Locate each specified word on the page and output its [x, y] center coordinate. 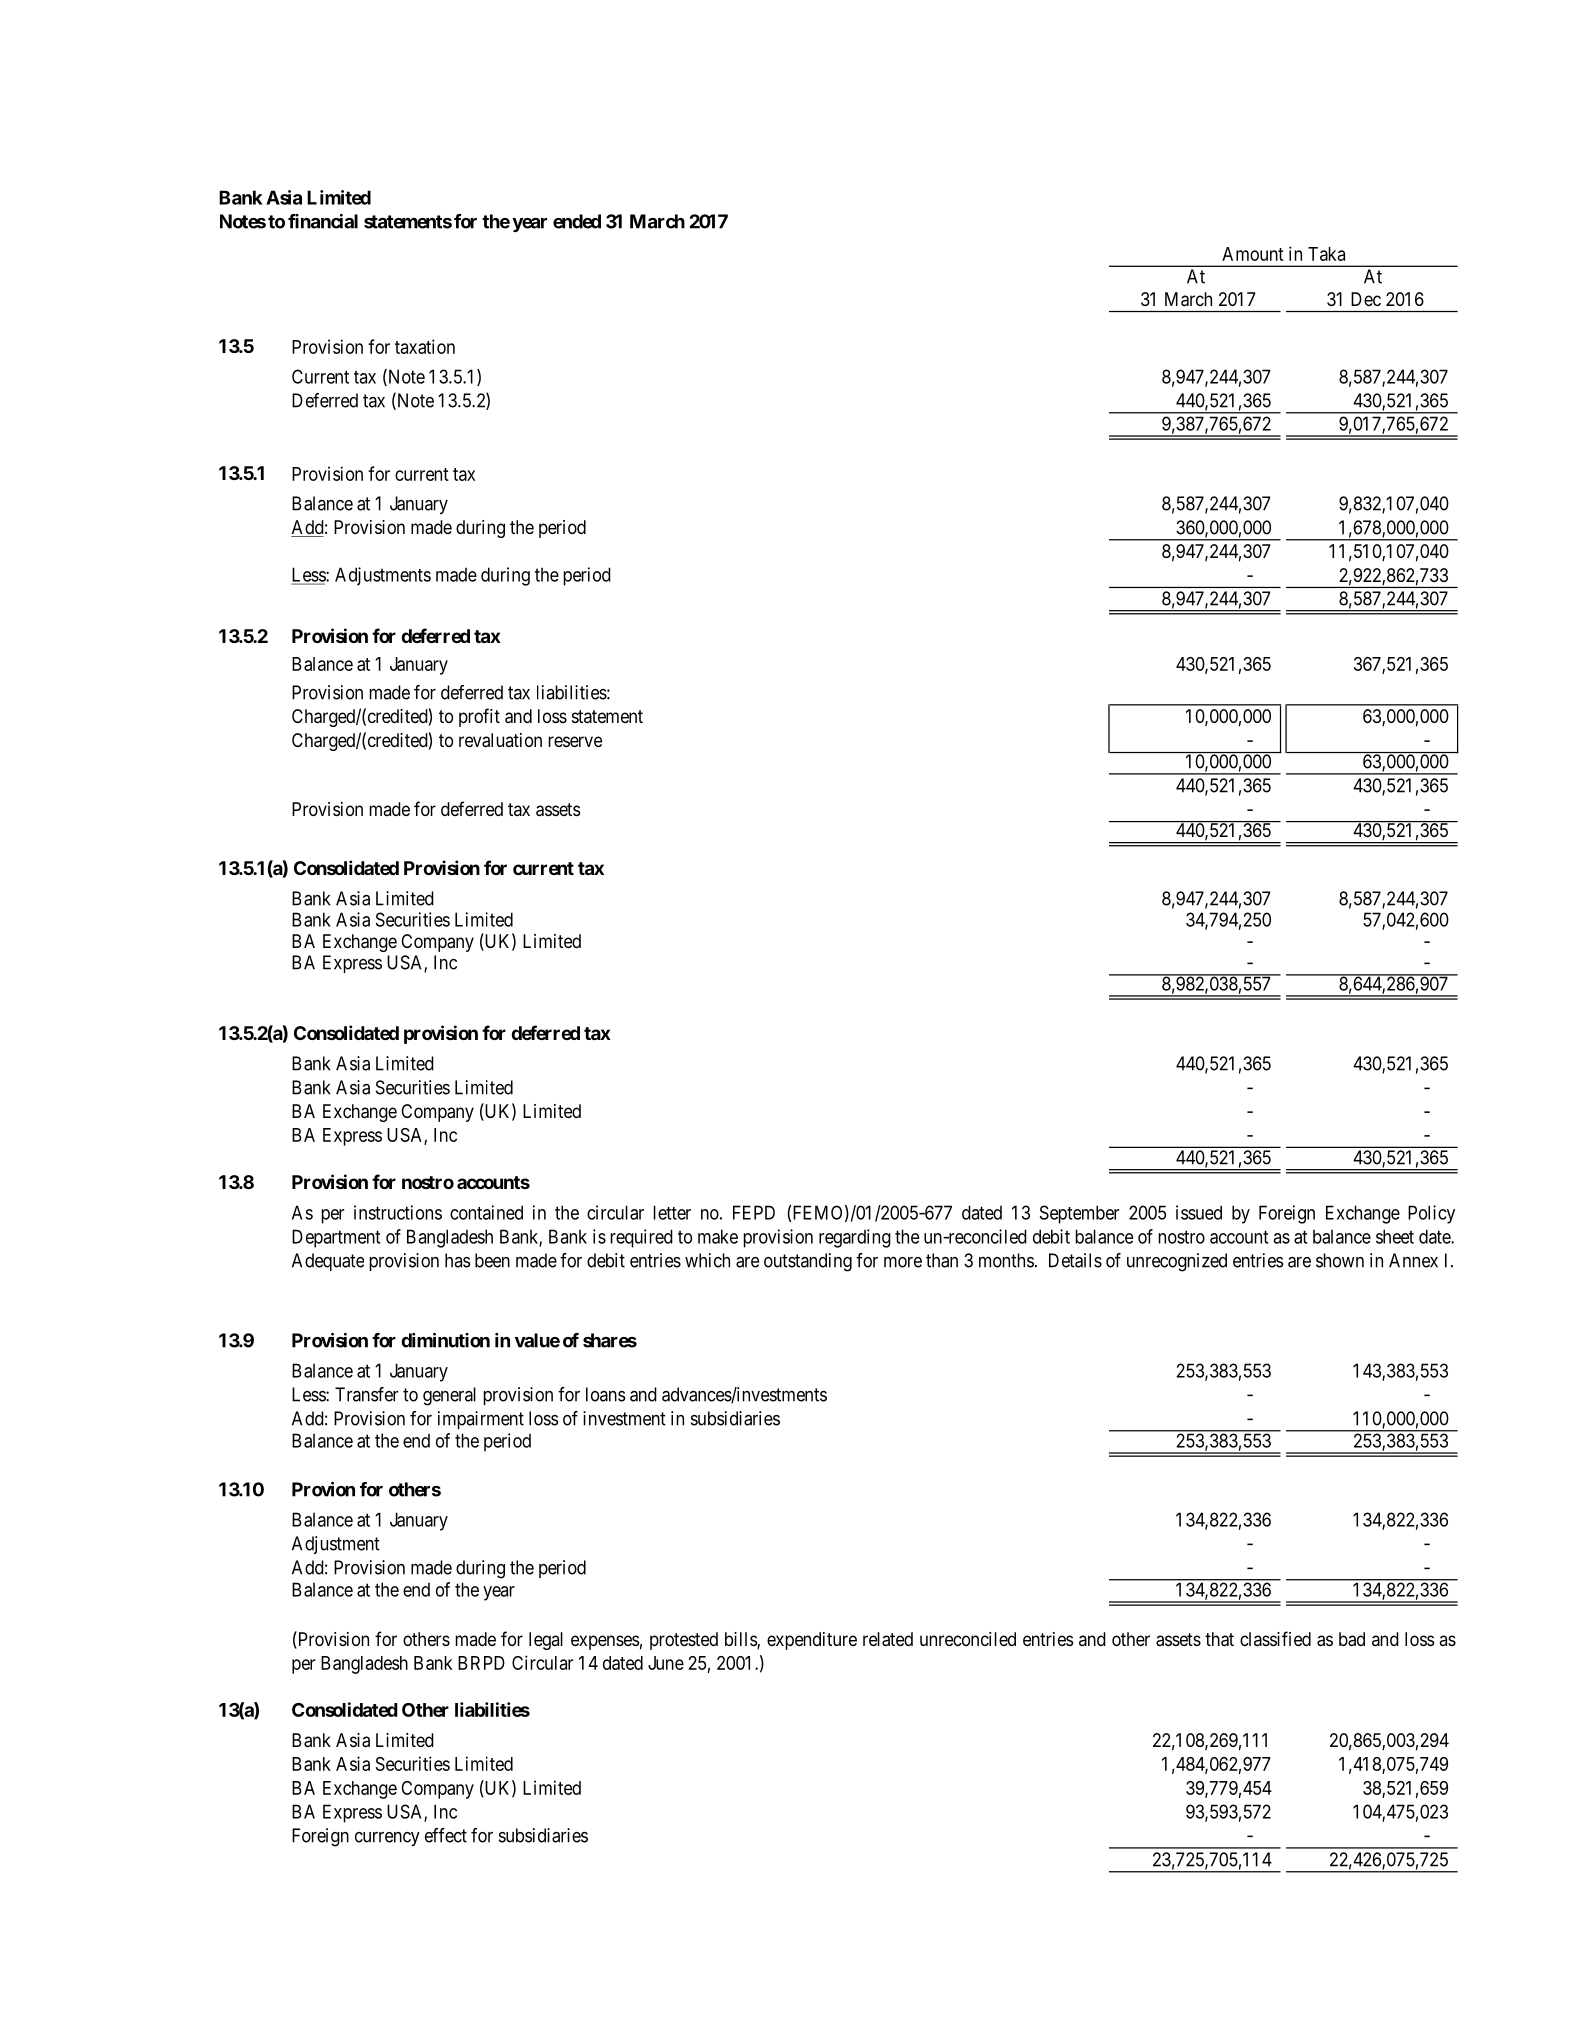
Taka [1326, 254]
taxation [425, 346]
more [903, 1262]
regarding [855, 1238]
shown [1340, 1260]
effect [446, 1835]
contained [486, 1212]
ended [577, 221]
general [449, 1396]
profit [479, 717]
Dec [1366, 299]
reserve [575, 741]
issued [1199, 1212]
